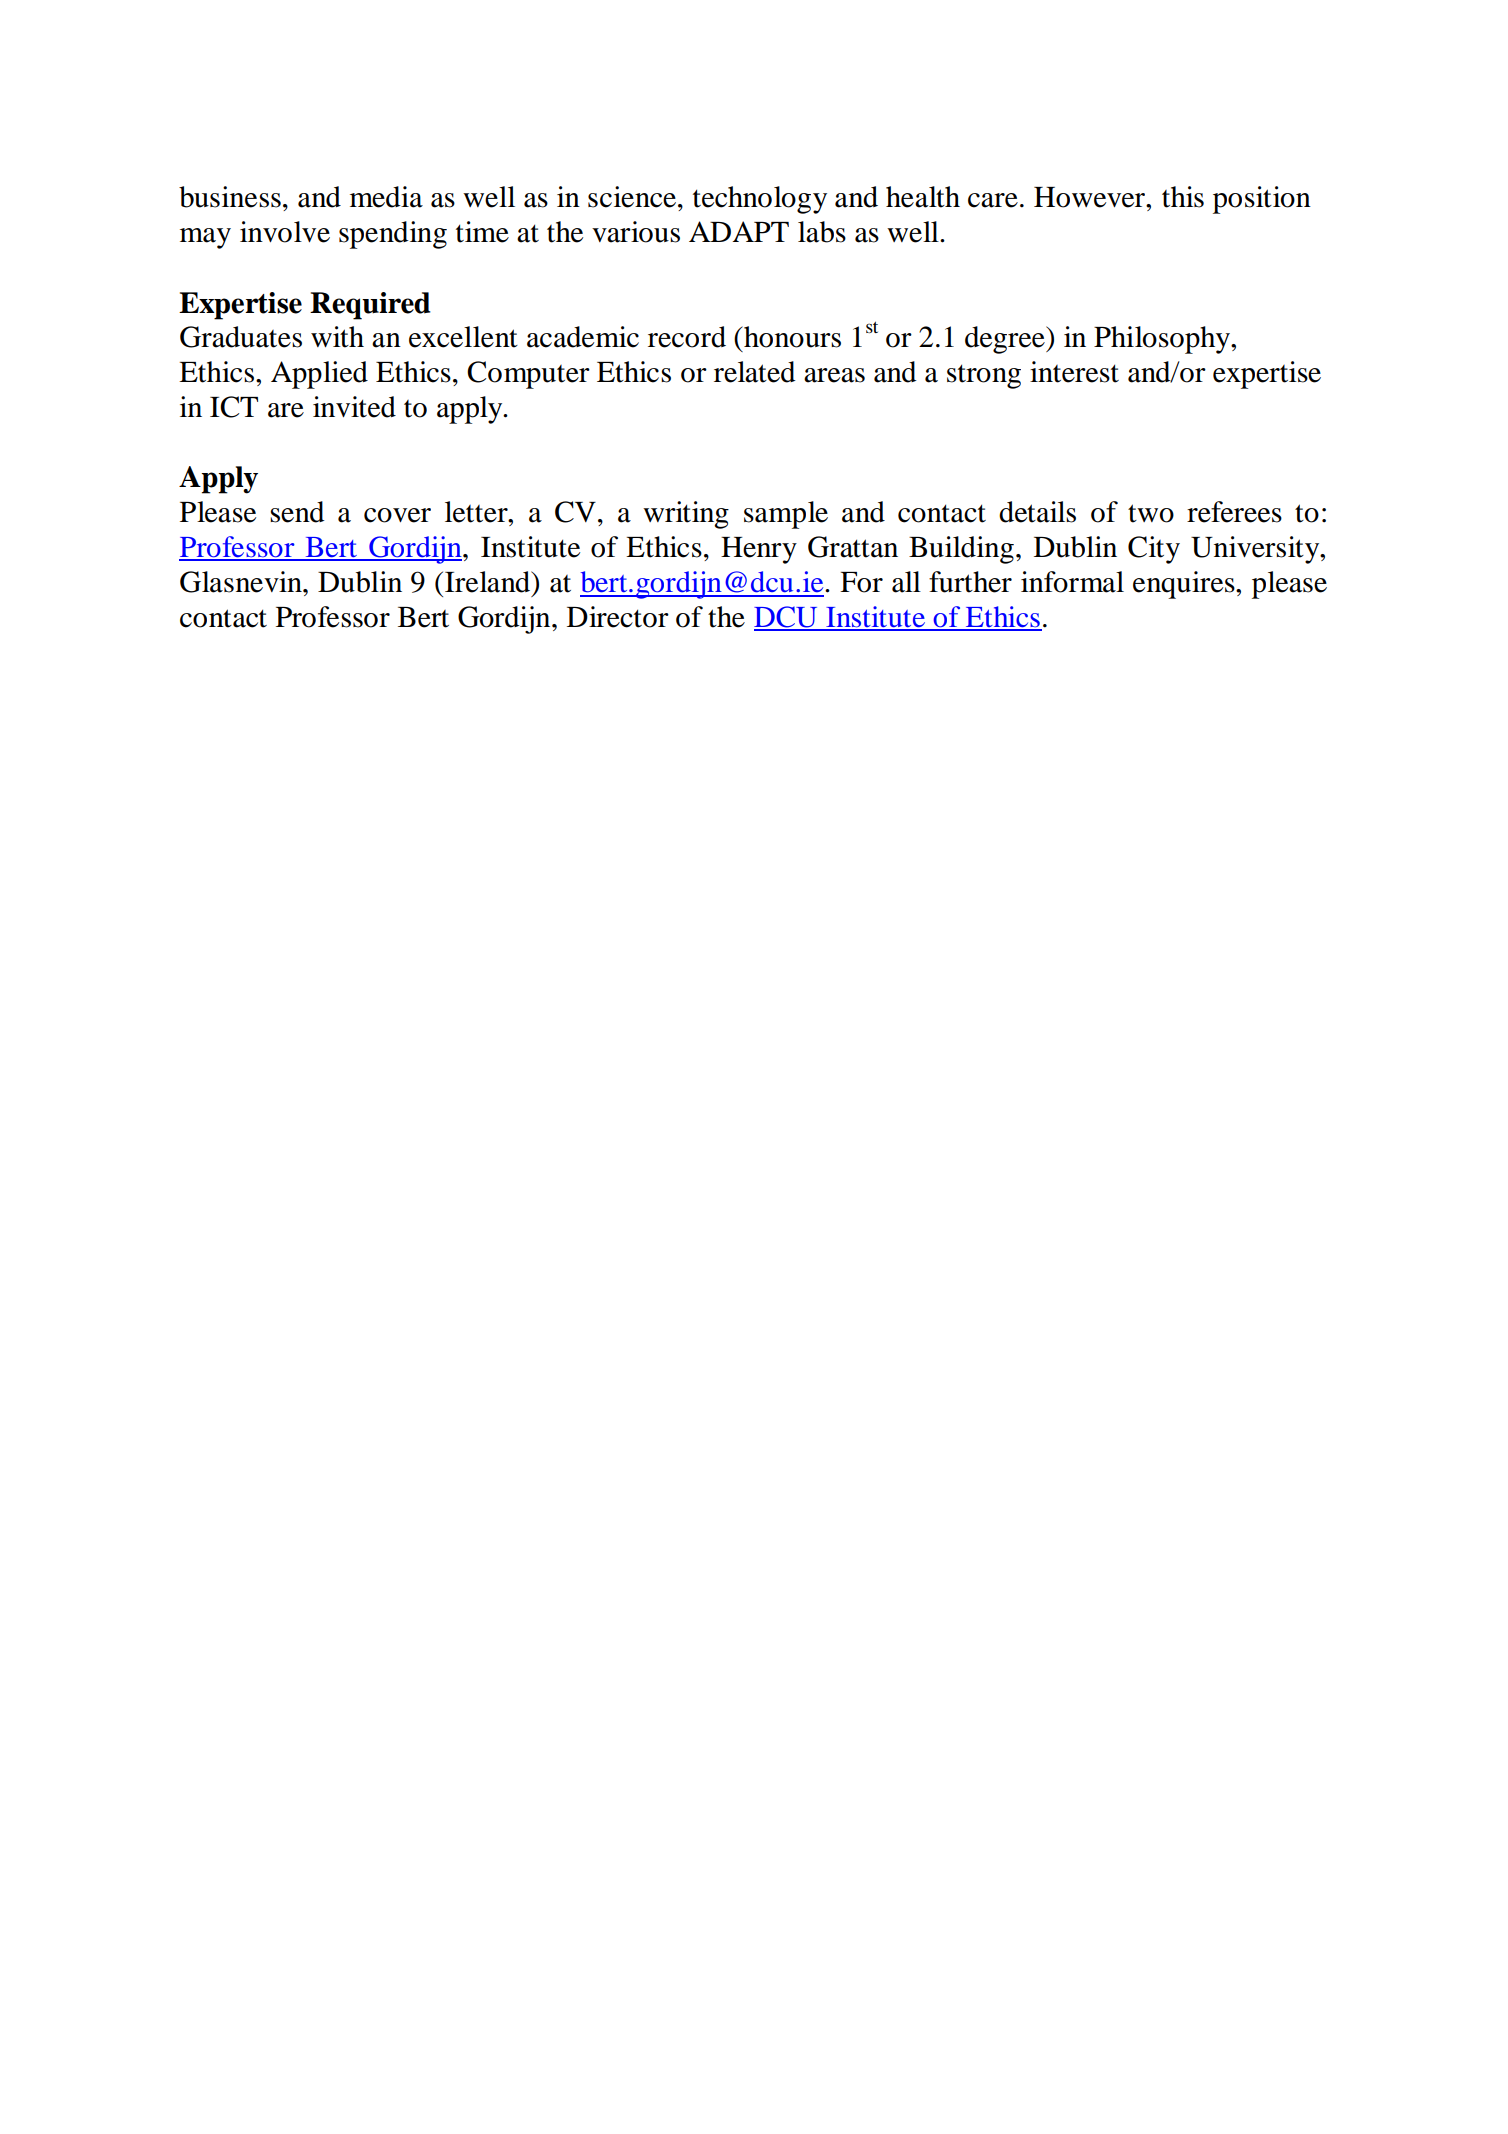  What do you see at coordinates (760, 200) in the screenshot?
I see `technology` at bounding box center [760, 200].
